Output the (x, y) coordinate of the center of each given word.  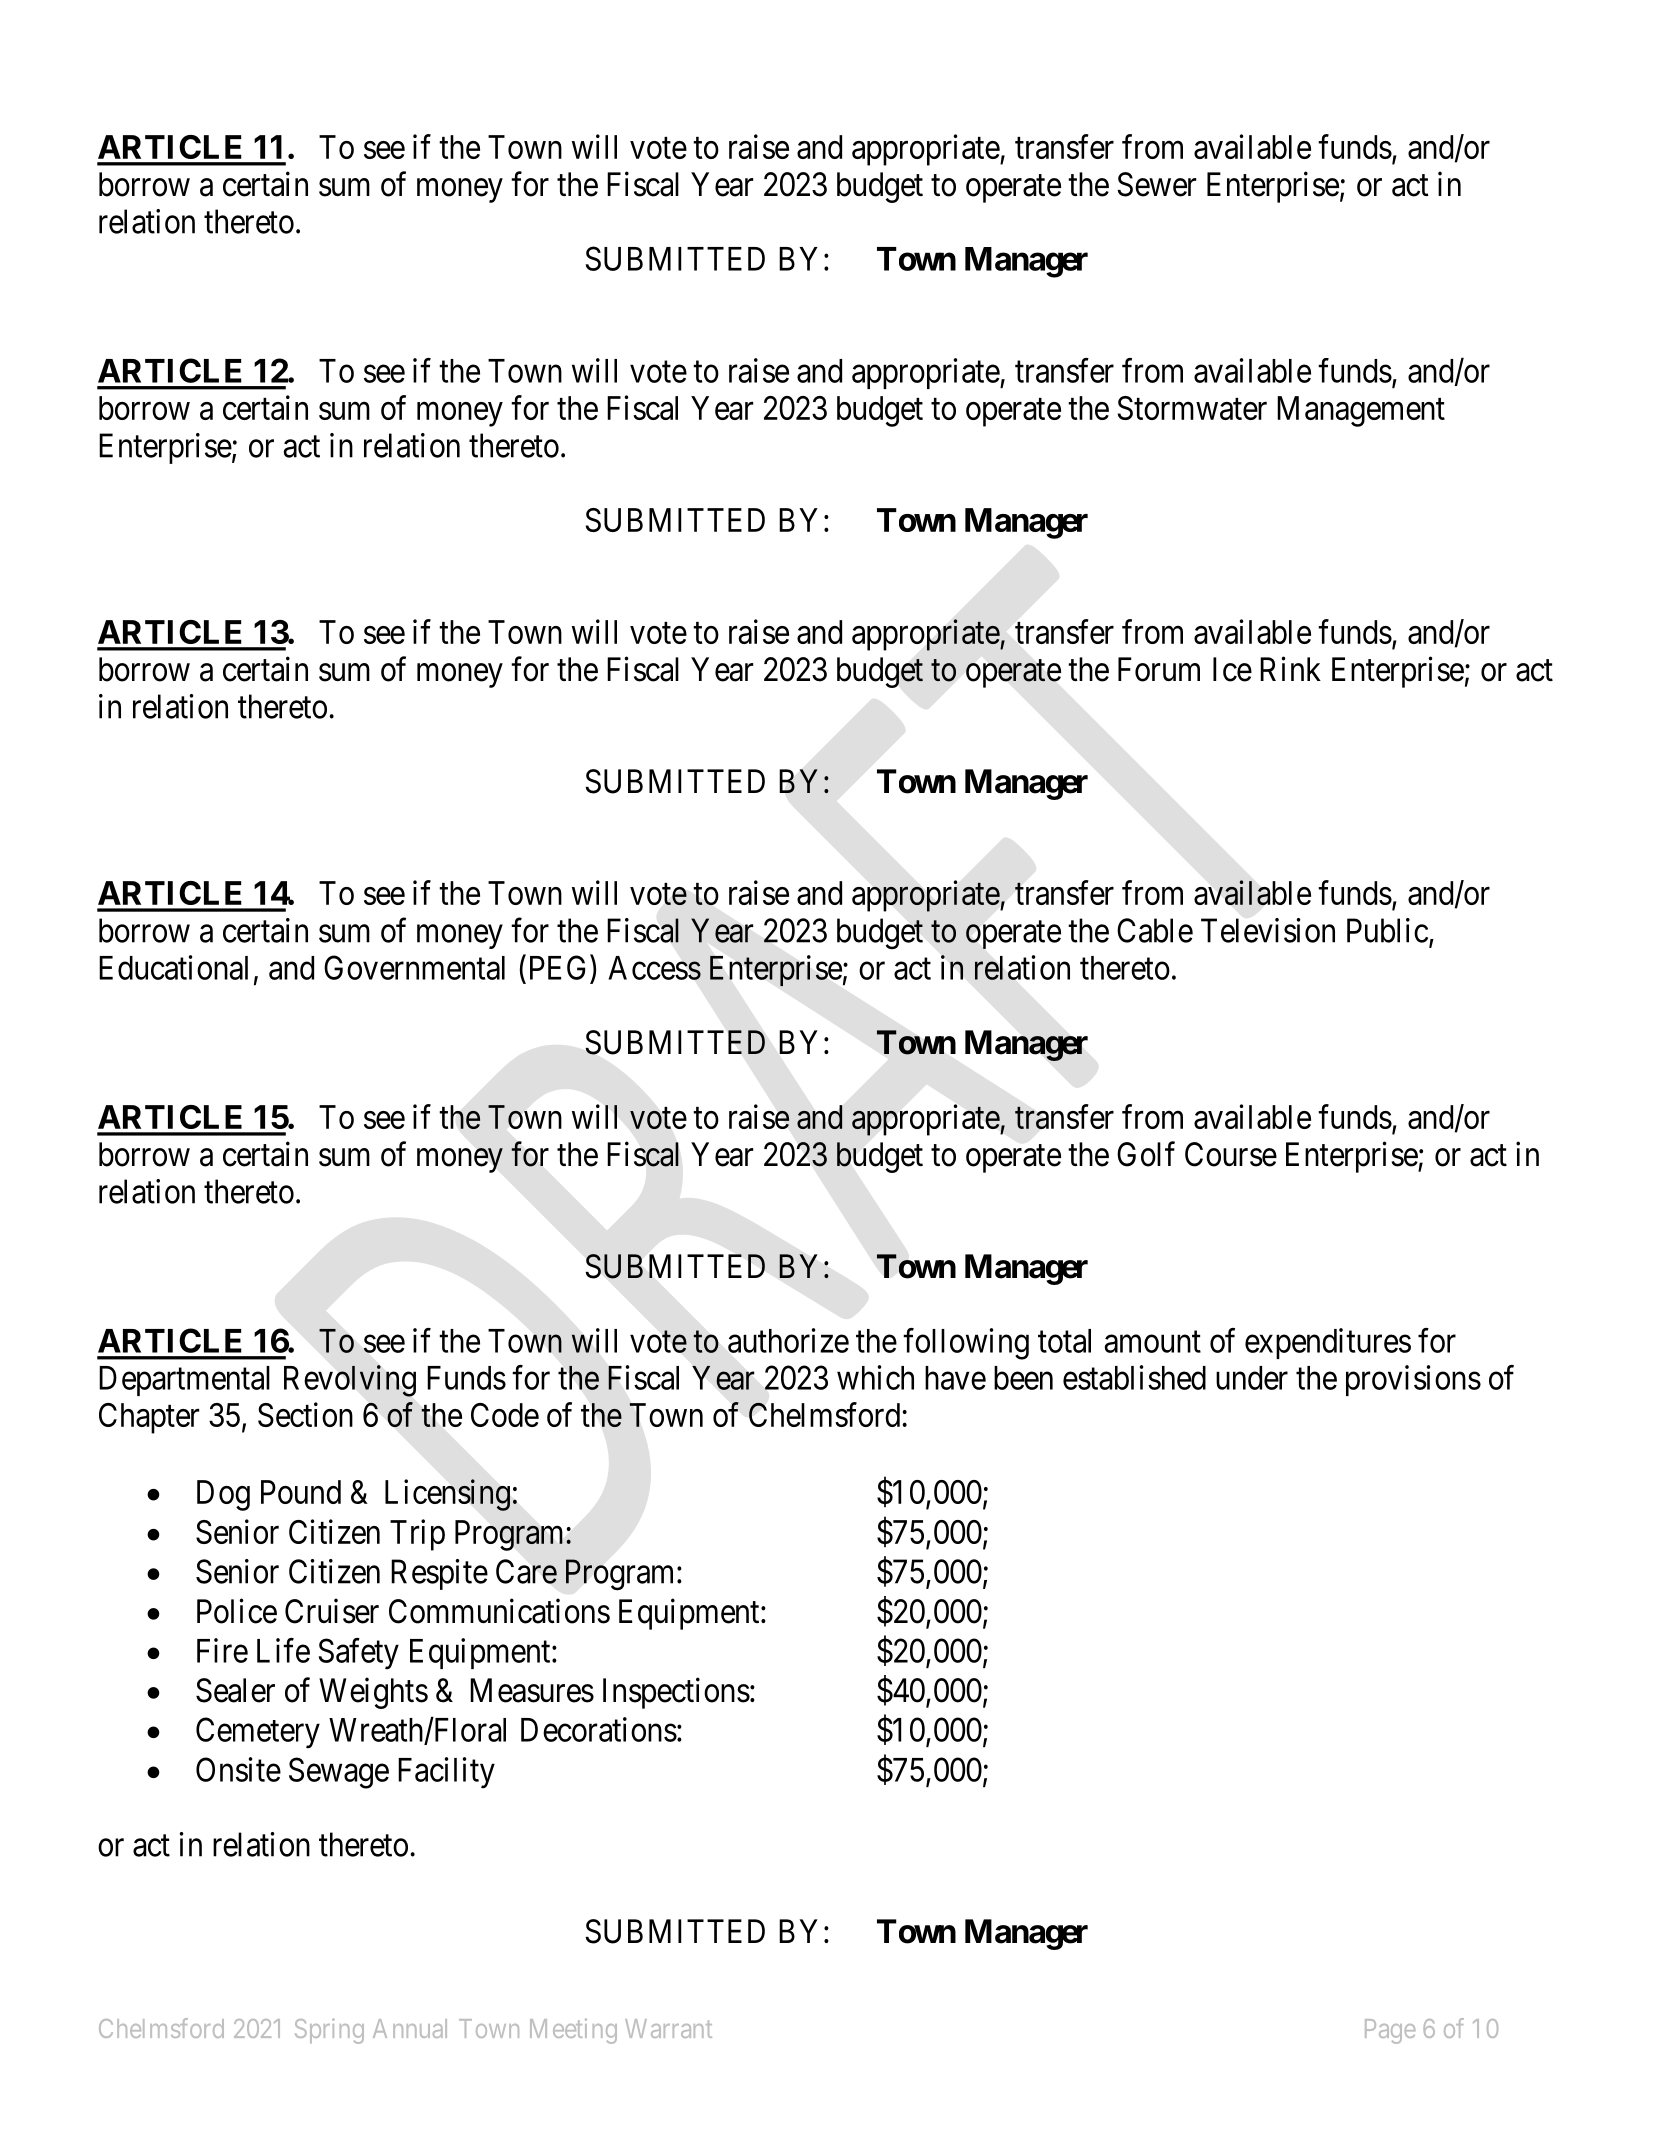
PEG (560, 967)
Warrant (668, 2028)
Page (1390, 2031)
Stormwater (1192, 408)
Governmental (414, 967)
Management (1361, 411)
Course (1231, 1154)
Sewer (1156, 184)
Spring (329, 2031)
